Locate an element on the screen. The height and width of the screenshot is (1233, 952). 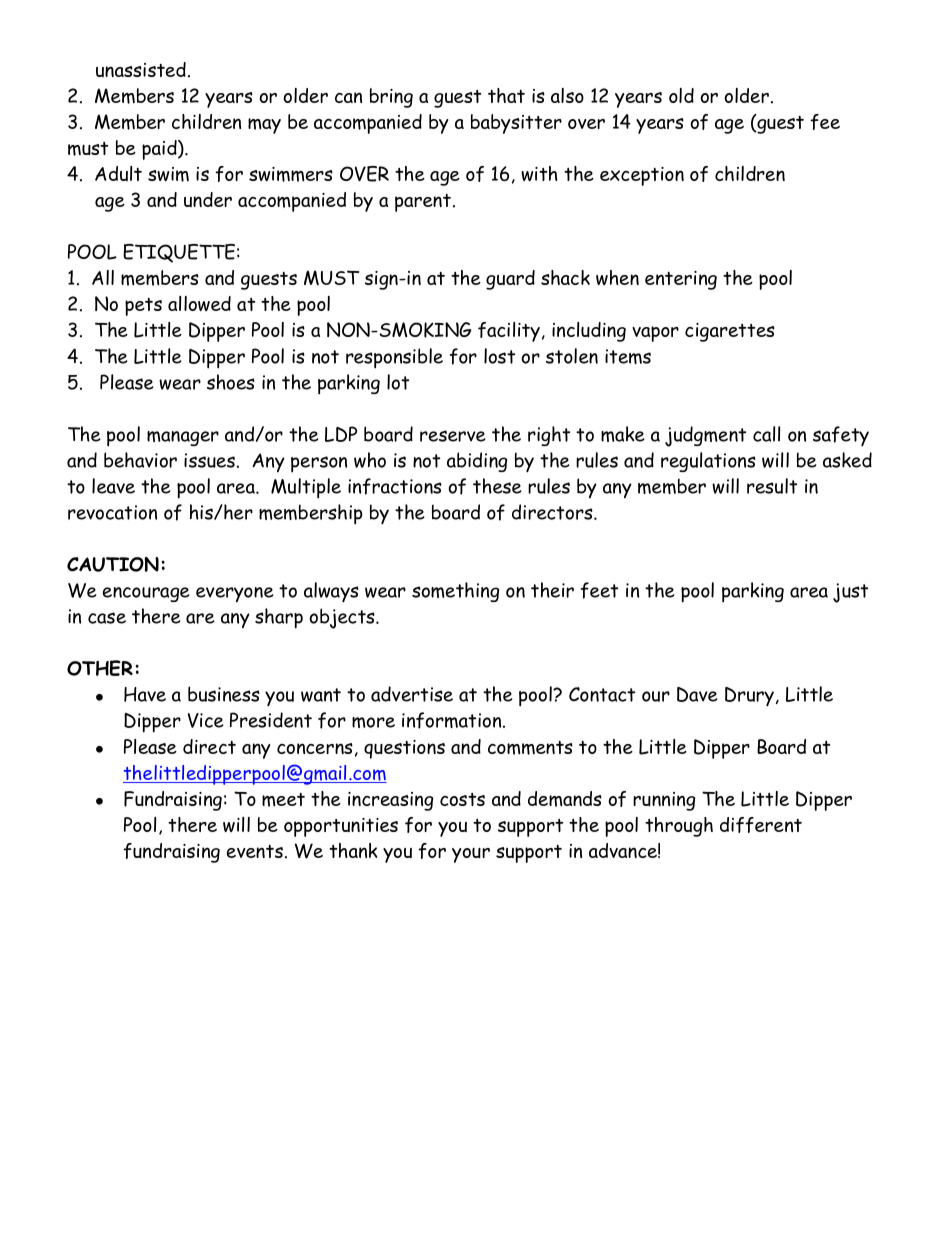
your is located at coordinates (471, 855).
